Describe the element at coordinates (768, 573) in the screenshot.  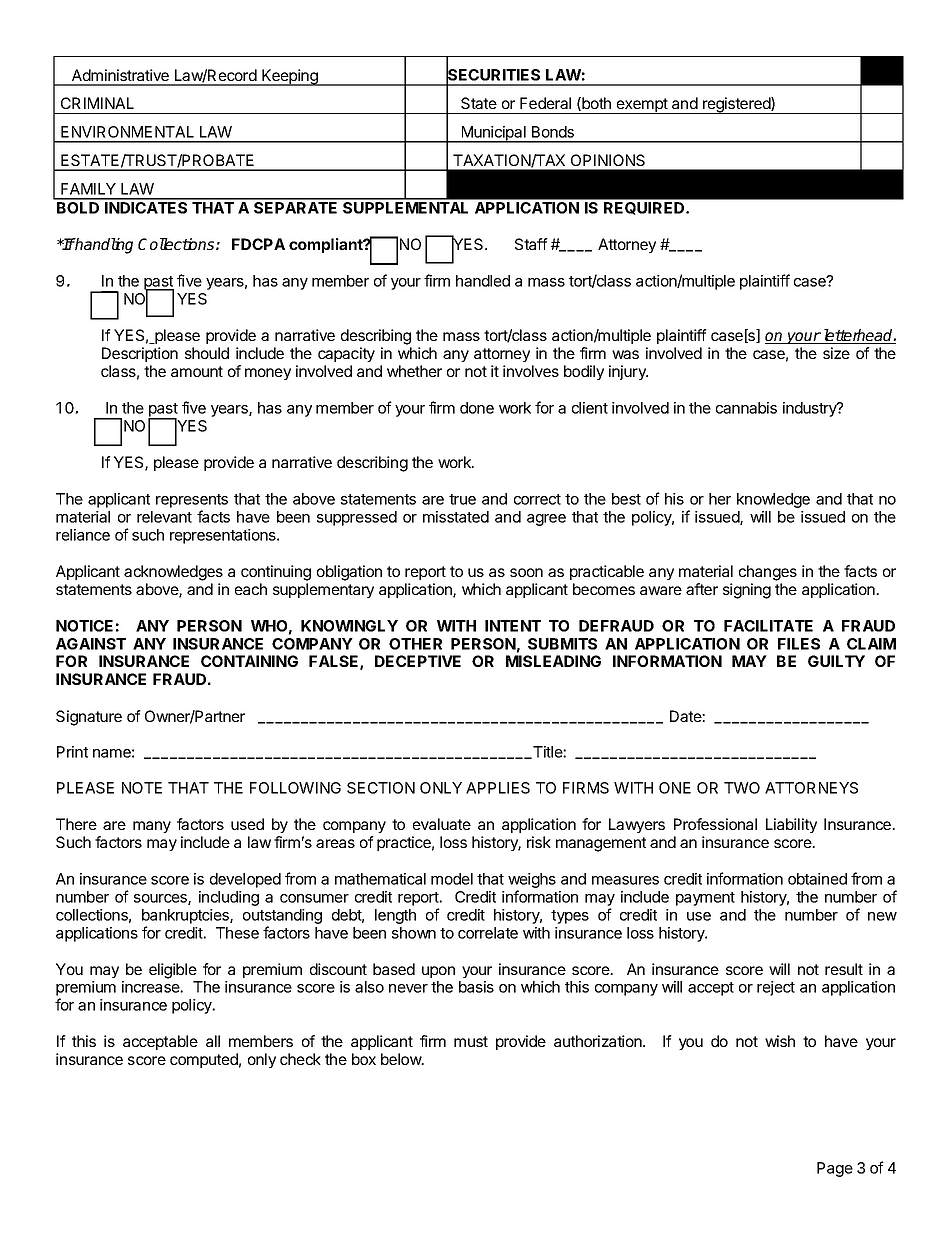
I see `changes` at that location.
